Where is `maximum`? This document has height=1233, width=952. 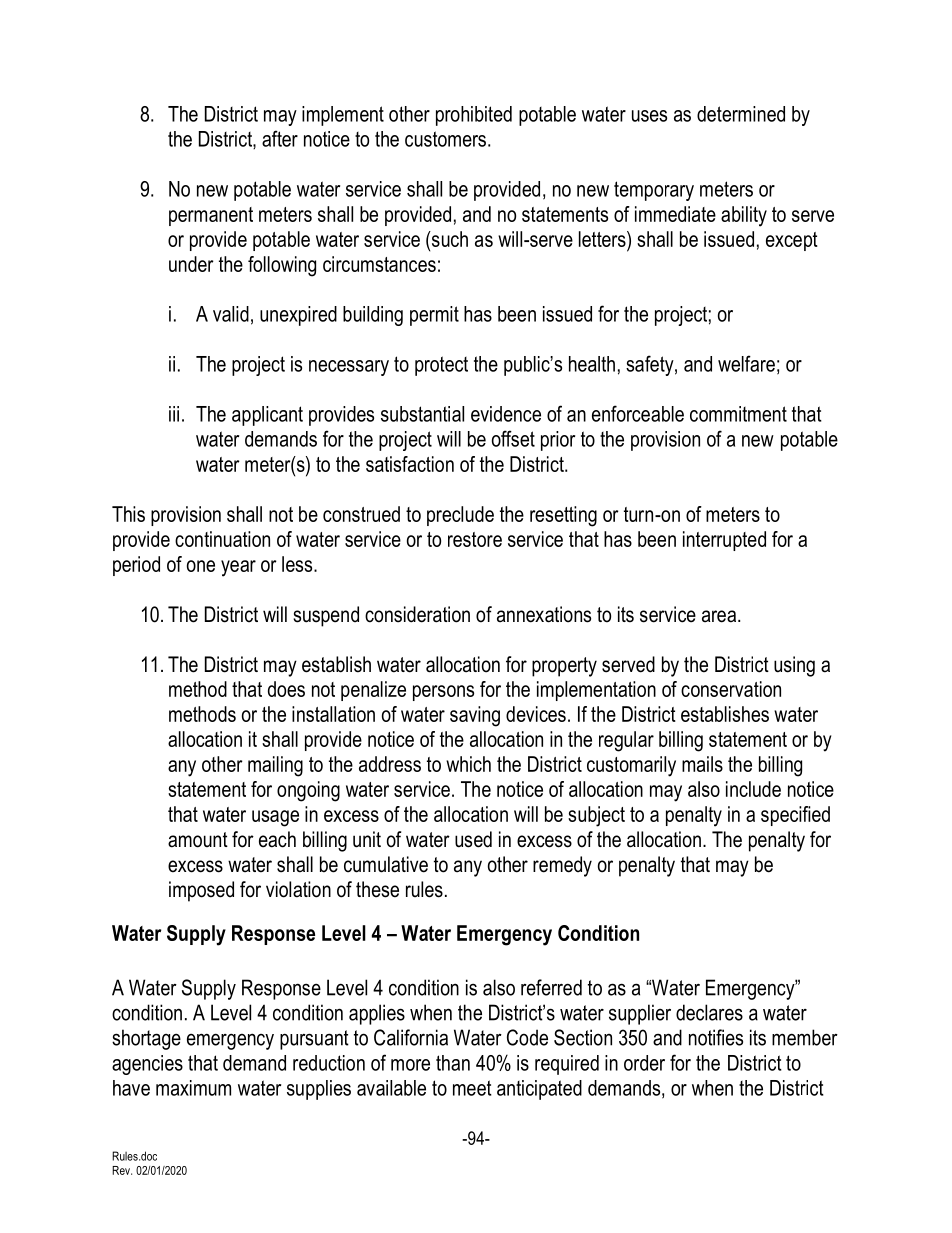 maximum is located at coordinates (193, 1088).
